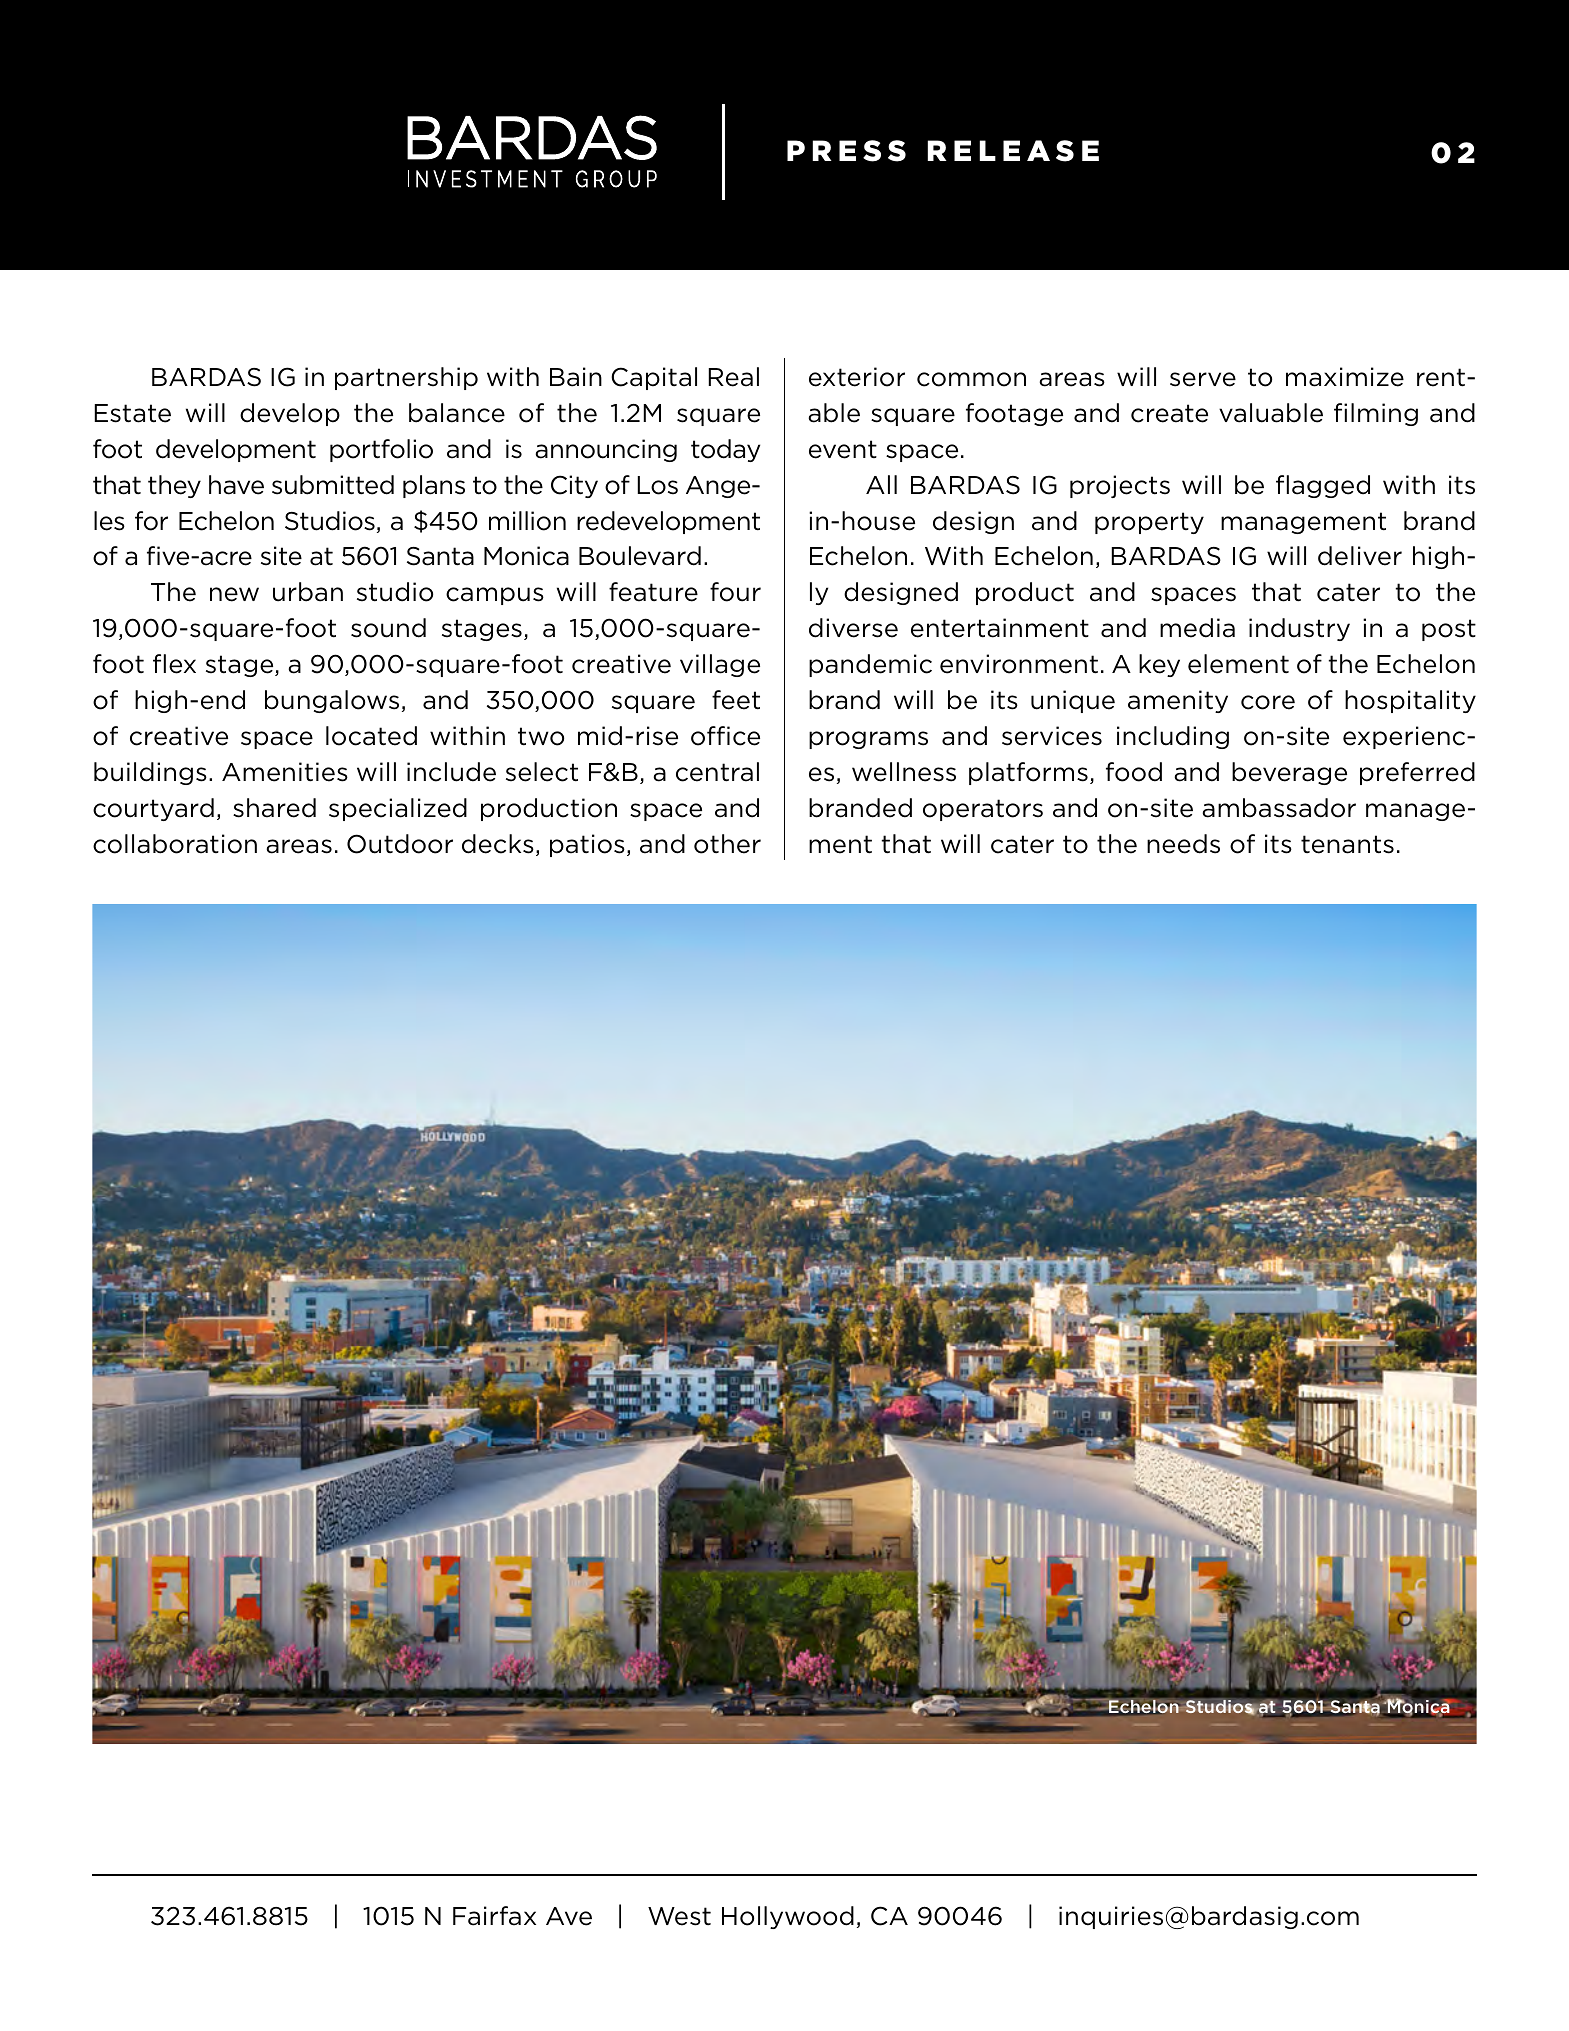 Image resolution: width=1569 pixels, height=2031 pixels. I want to click on Fairfax, so click(494, 1916).
